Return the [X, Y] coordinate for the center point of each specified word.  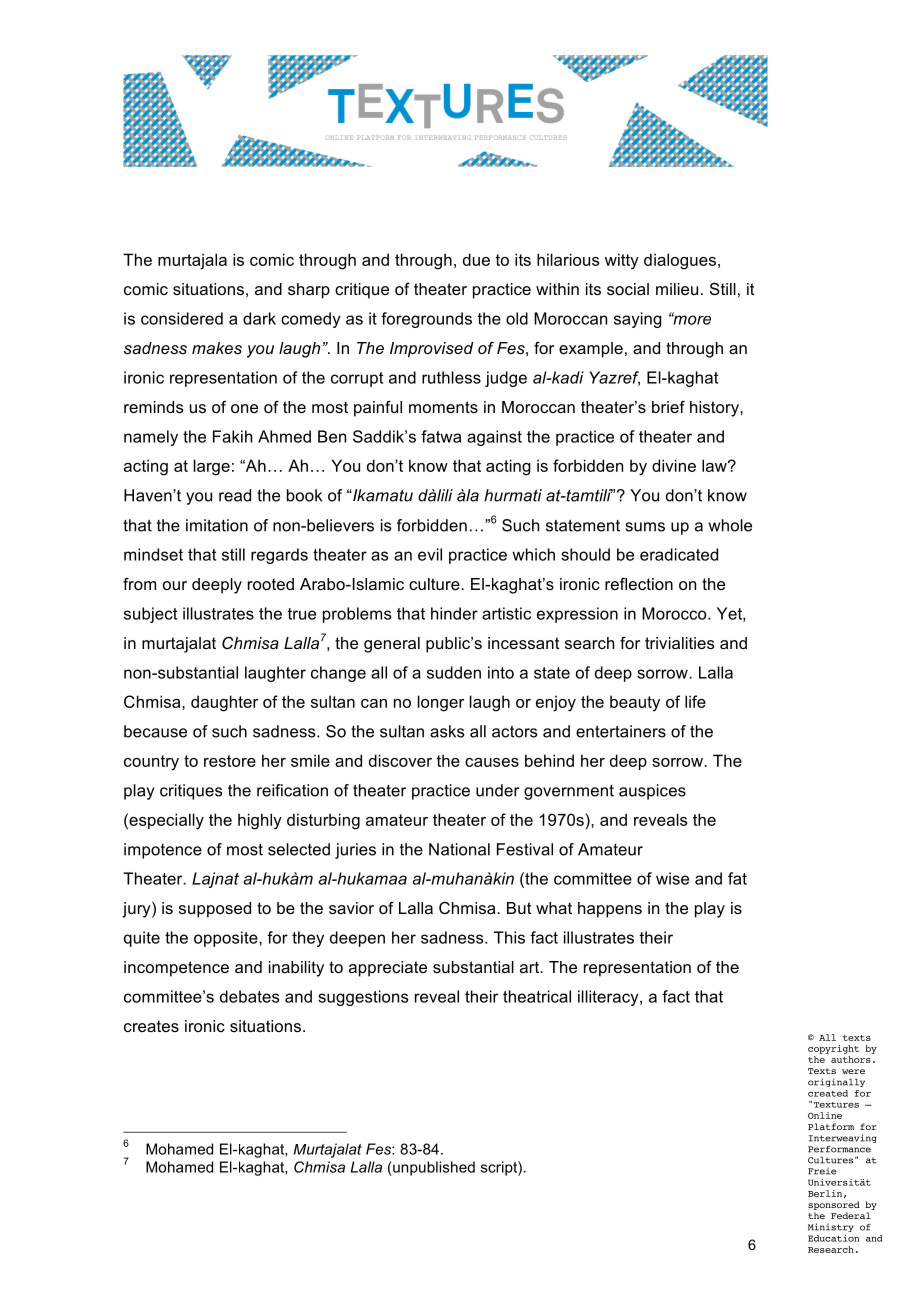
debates [249, 996]
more [691, 319]
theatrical [537, 996]
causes [492, 762]
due [476, 259]
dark [259, 318]
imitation [217, 525]
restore [230, 761]
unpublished [433, 1168]
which [533, 554]
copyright [833, 1049]
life [695, 701]
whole [730, 525]
